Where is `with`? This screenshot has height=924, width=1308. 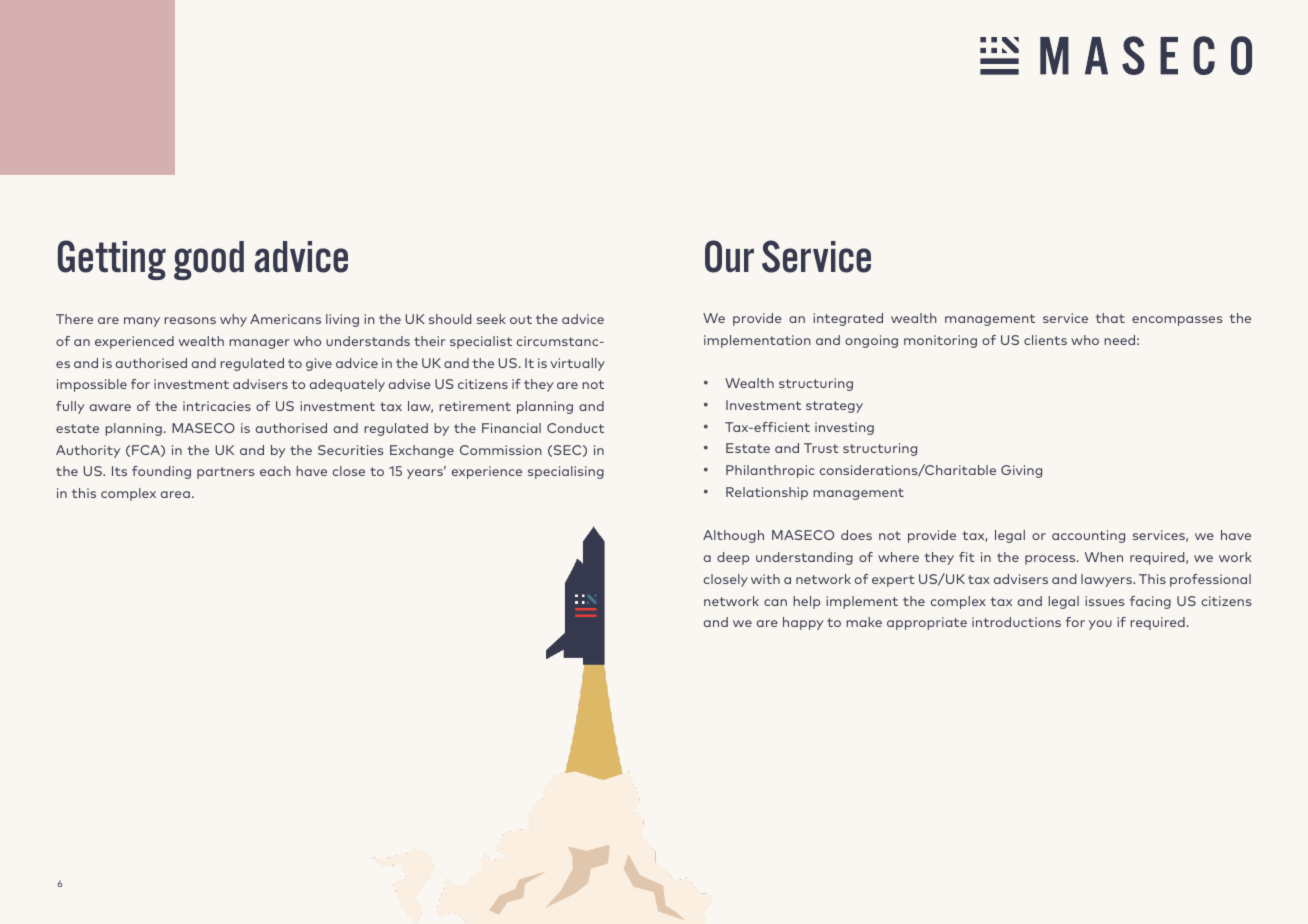 with is located at coordinates (765, 579).
